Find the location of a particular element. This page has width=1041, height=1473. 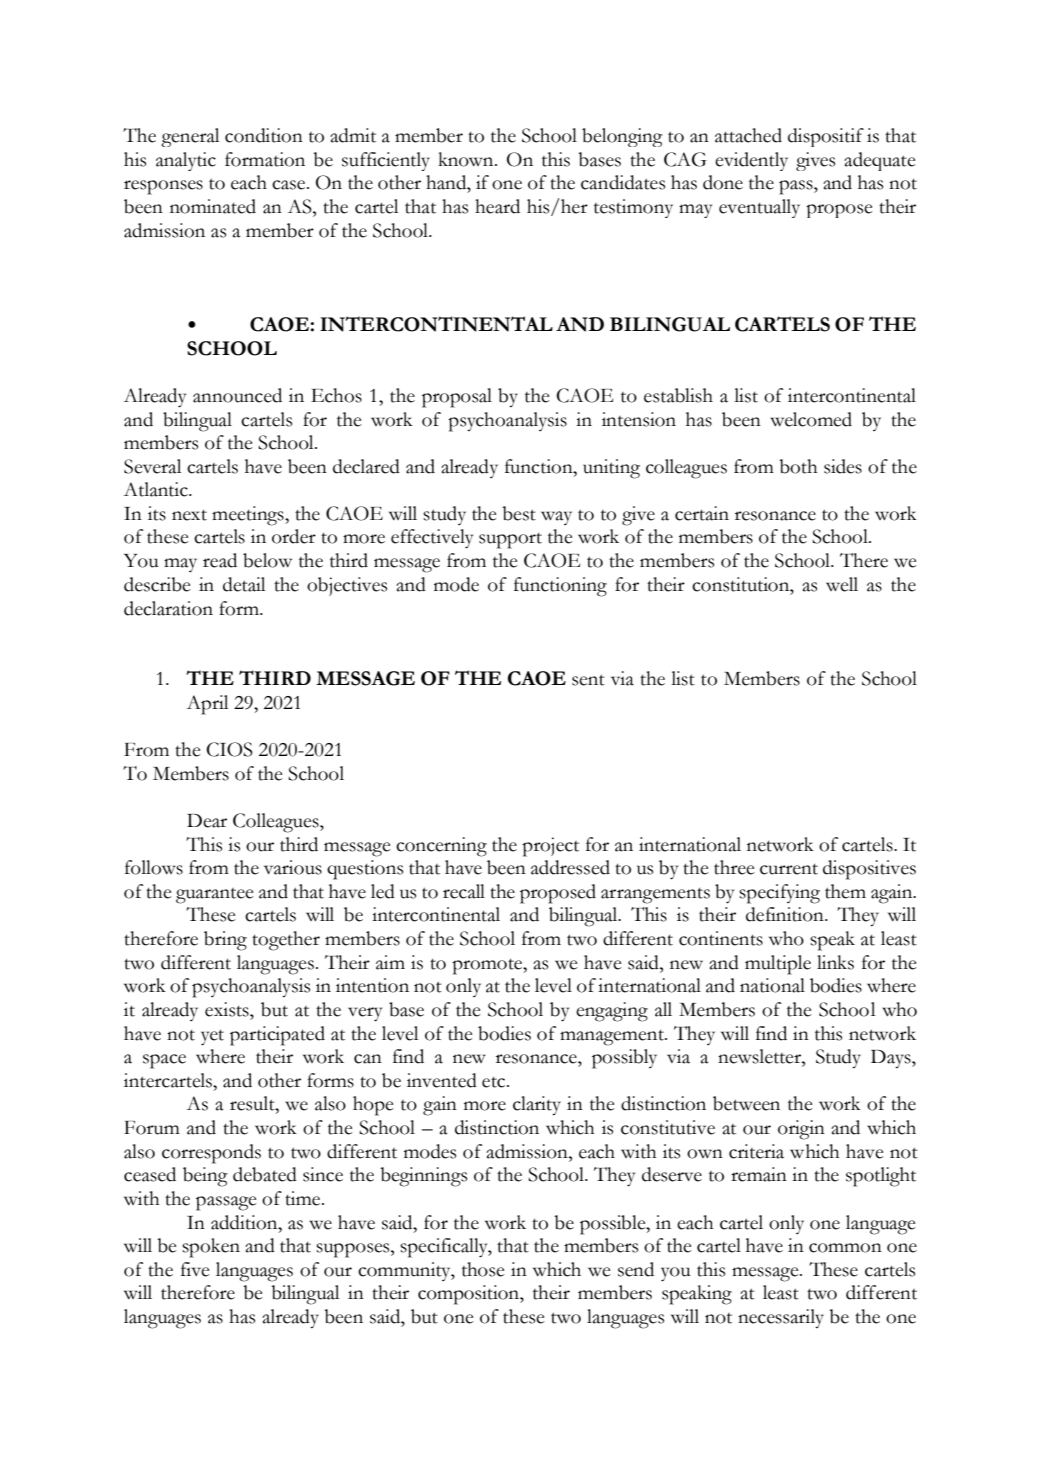

definition is located at coordinates (786, 914).
